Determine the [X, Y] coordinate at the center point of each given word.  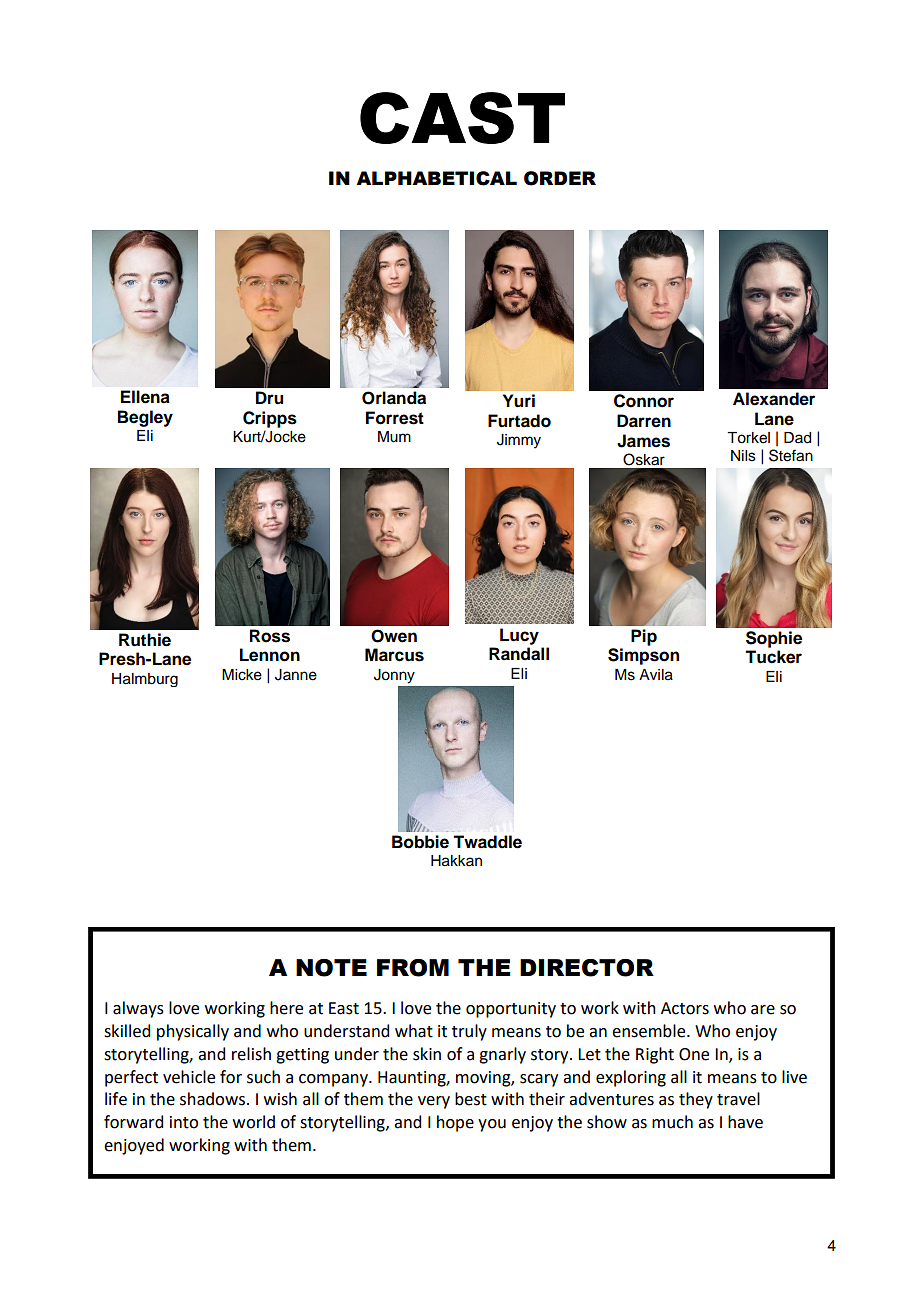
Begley [145, 418]
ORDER [560, 178]
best [471, 1099]
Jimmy [519, 441]
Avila [656, 675]
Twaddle [487, 842]
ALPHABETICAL [436, 178]
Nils [743, 456]
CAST [462, 118]
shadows [214, 1099]
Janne [296, 675]
